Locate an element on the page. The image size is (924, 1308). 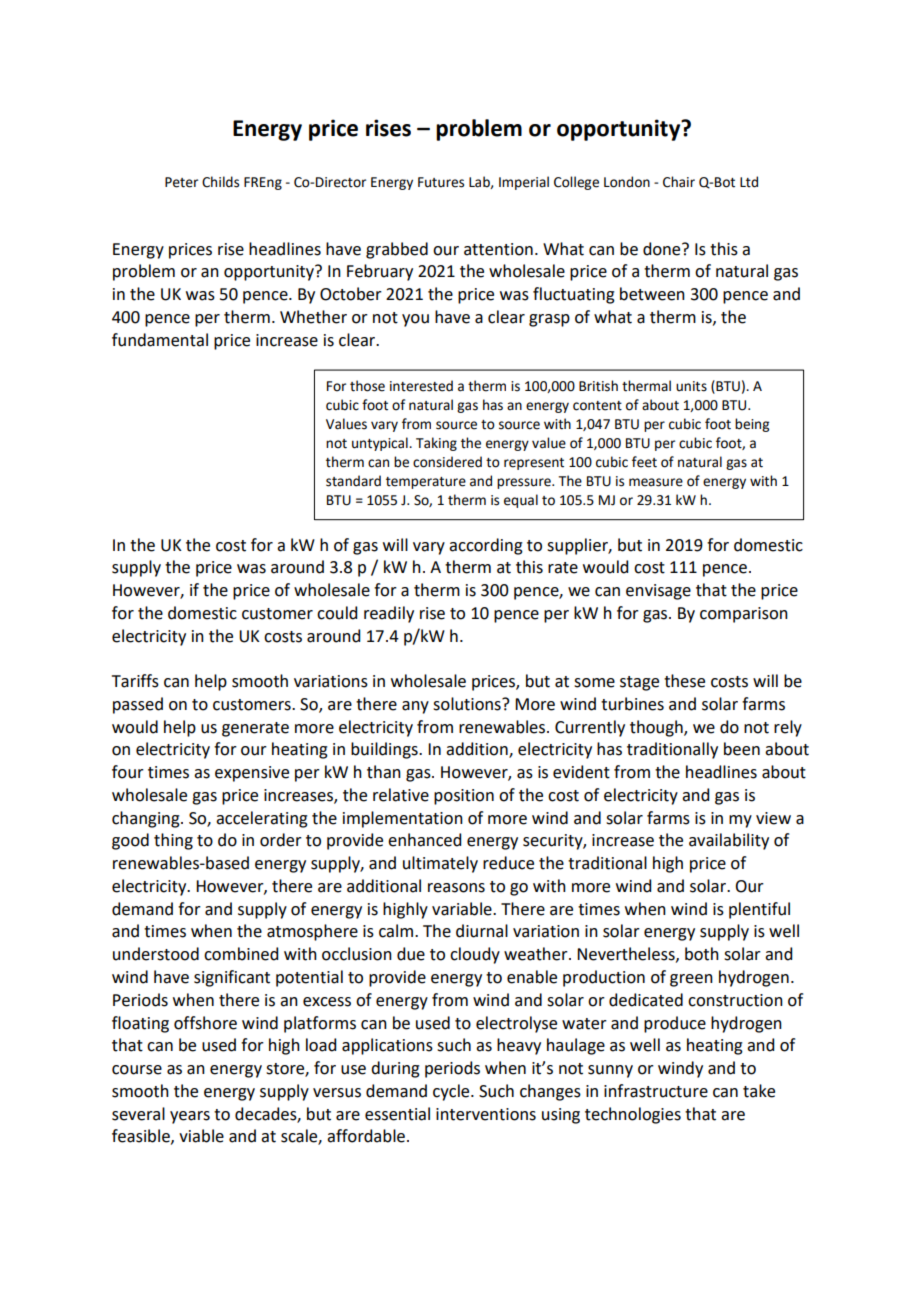
Childs is located at coordinates (220, 182).
